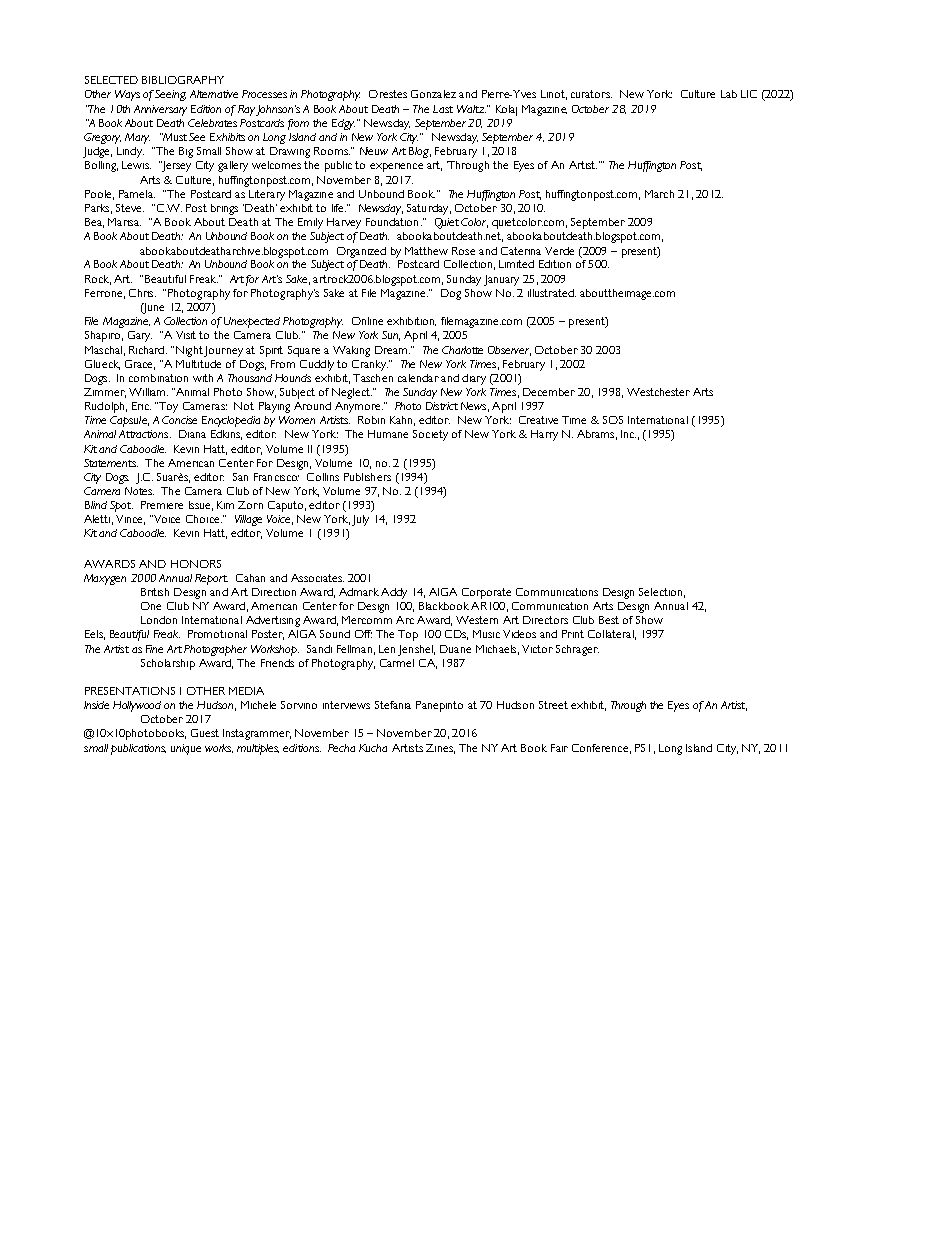  Describe the element at coordinates (433, 94) in the screenshot. I see `Gonzalez` at that location.
